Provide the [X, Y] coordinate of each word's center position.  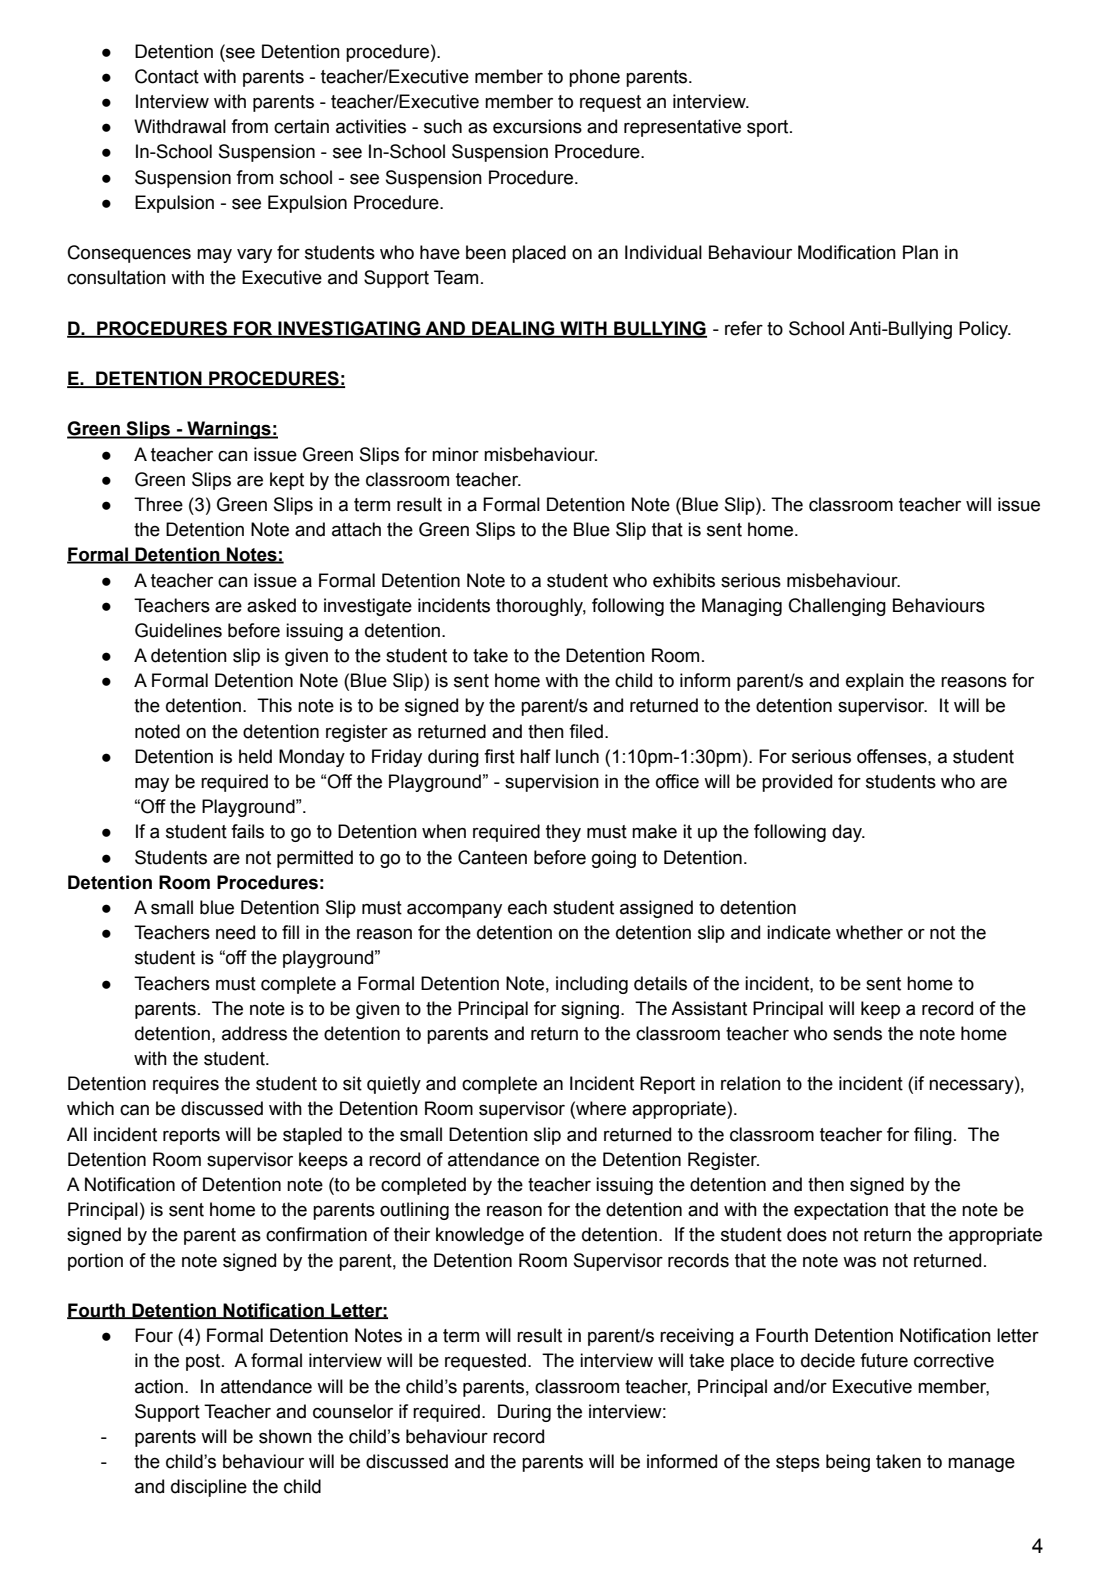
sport [769, 128]
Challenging [837, 607]
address [254, 1033]
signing [590, 1010]
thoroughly [541, 607]
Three [158, 504]
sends [857, 1033]
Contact [167, 76]
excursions [537, 126]
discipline [209, 1488]
